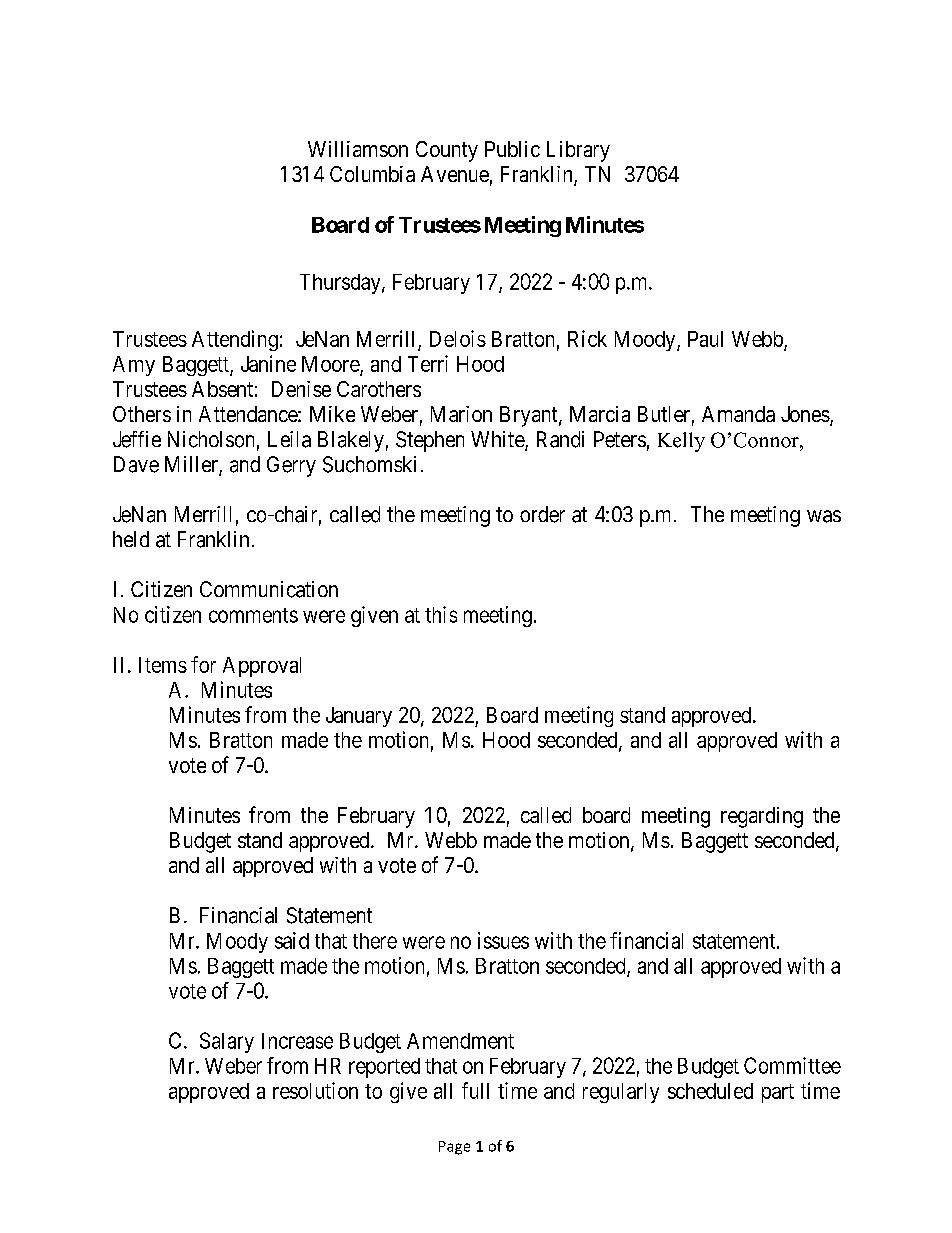 The image size is (952, 1233). Describe the element at coordinates (358, 149) in the page. I see `Williamson` at that location.
